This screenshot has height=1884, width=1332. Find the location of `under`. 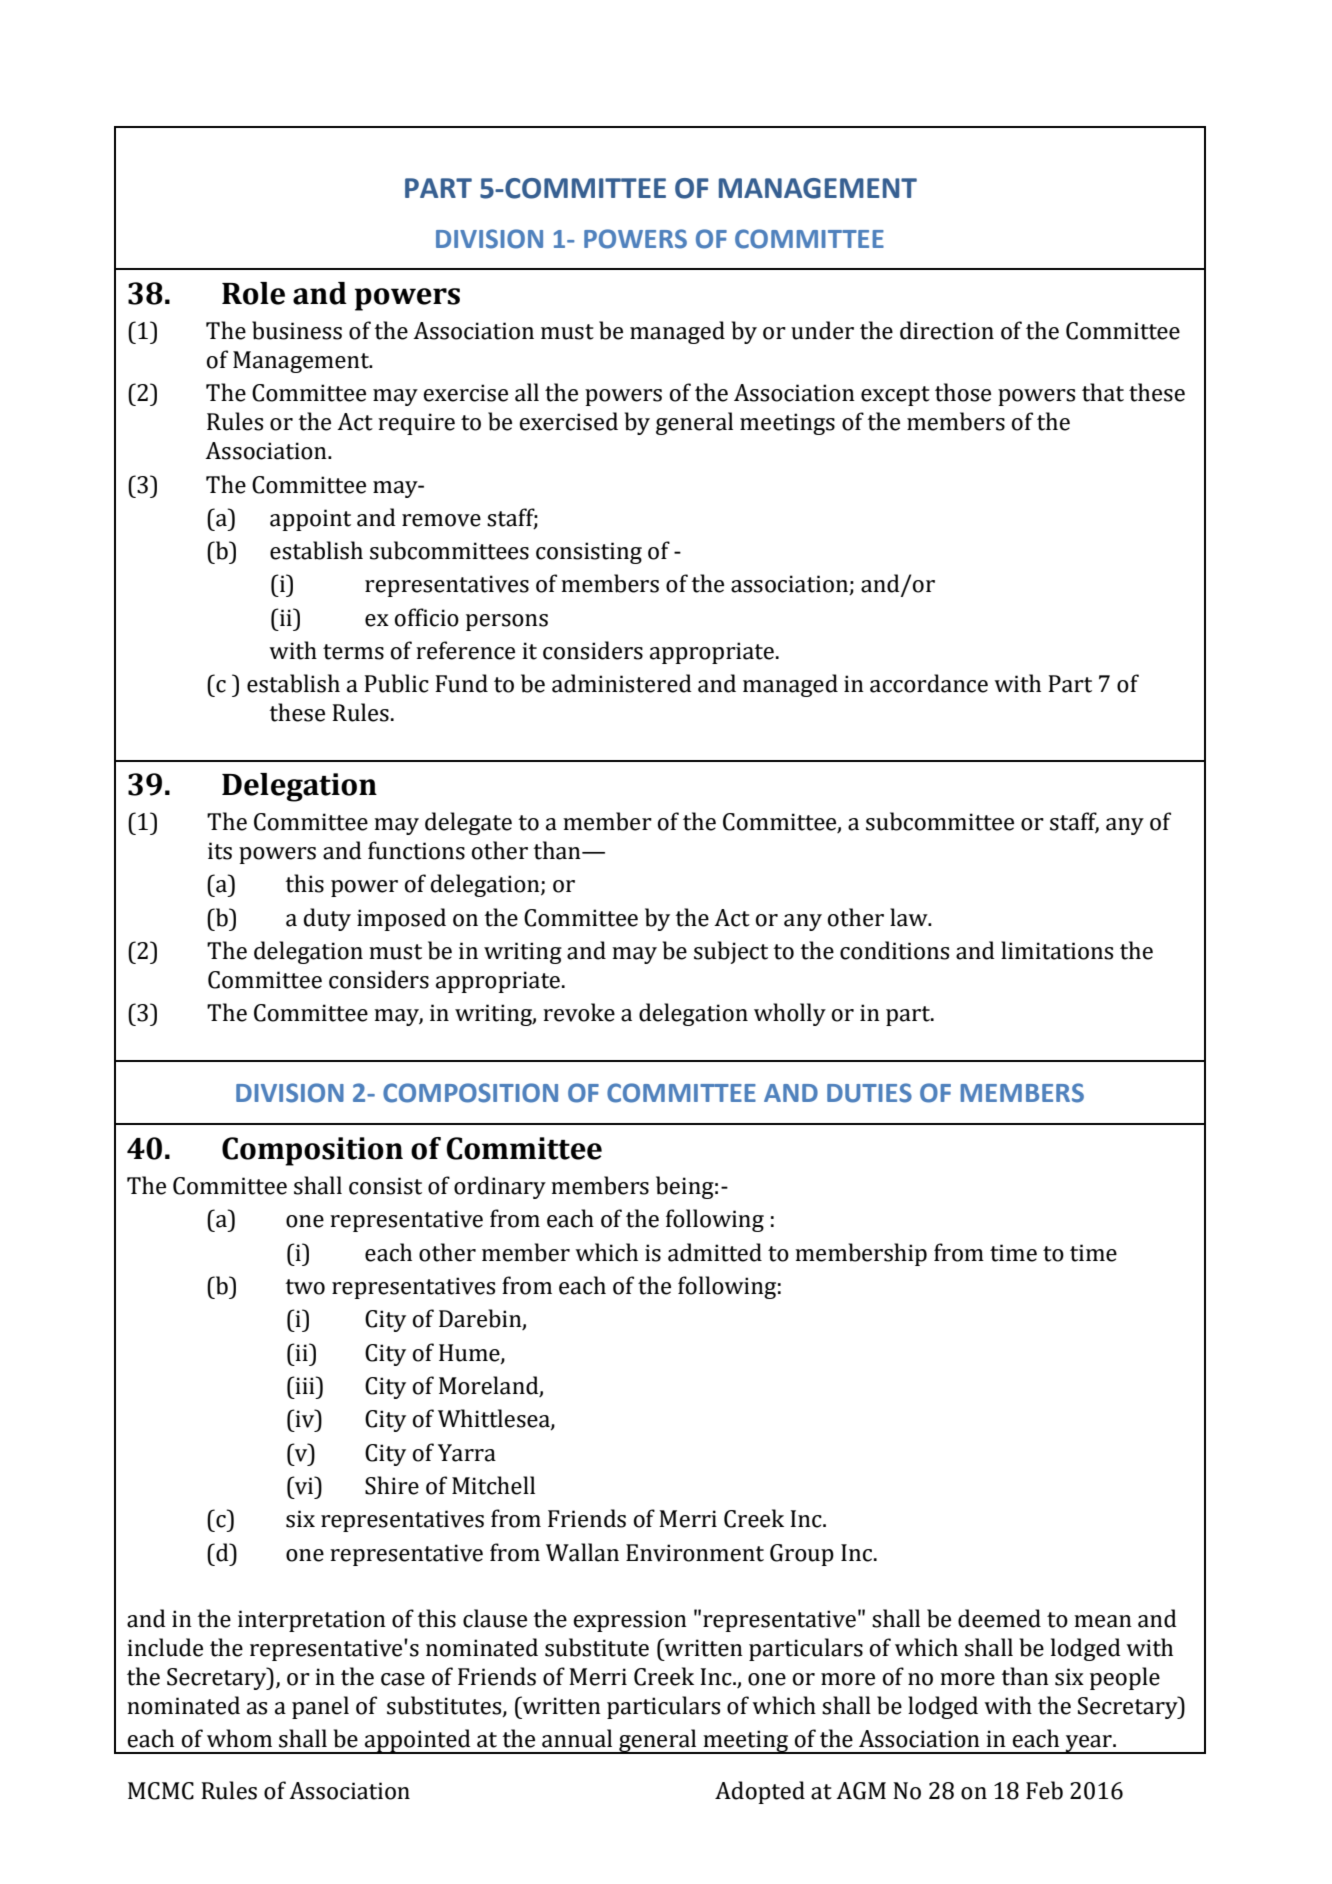

under is located at coordinates (822, 330).
